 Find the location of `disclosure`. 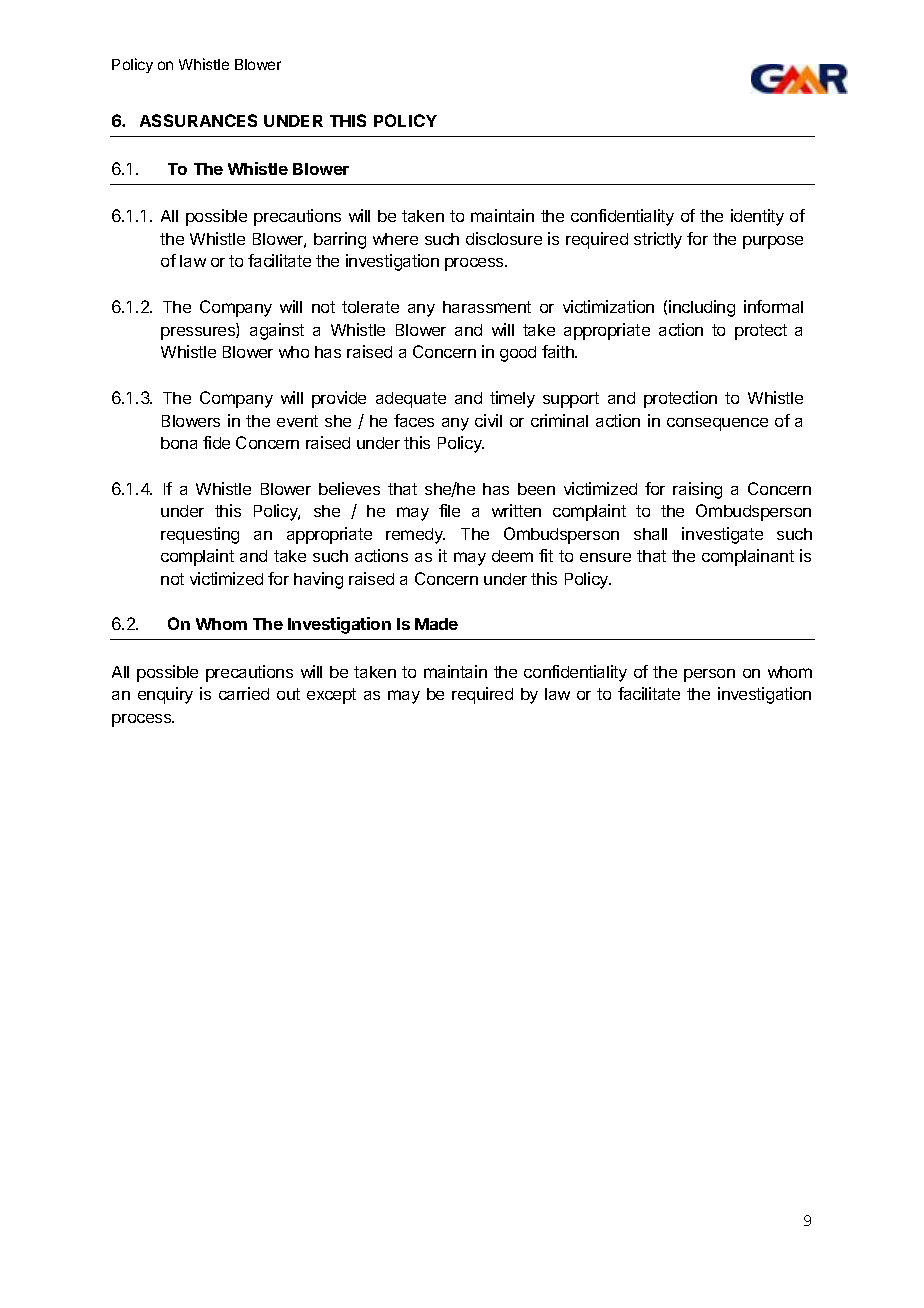

disclosure is located at coordinates (504, 238).
